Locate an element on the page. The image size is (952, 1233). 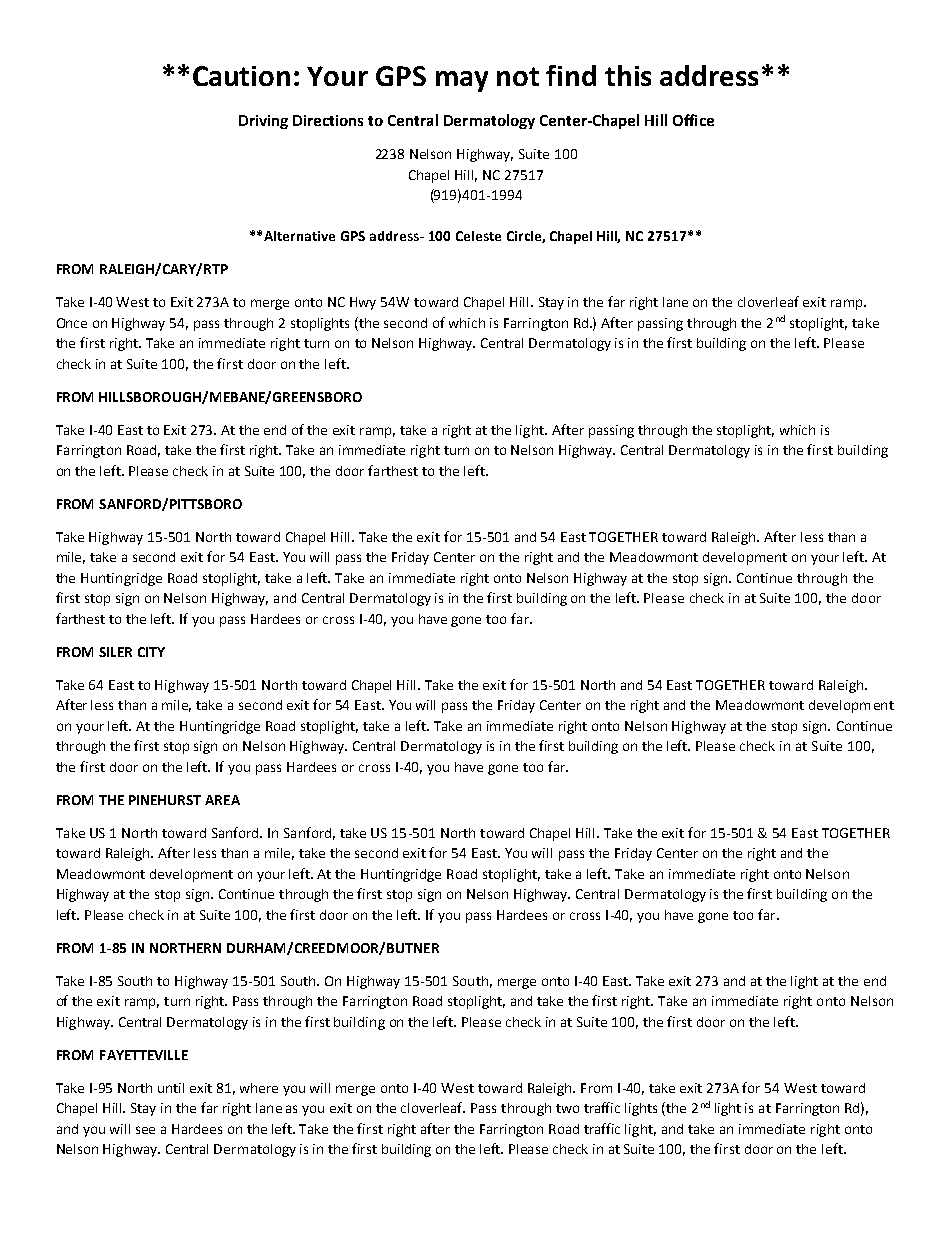
Once is located at coordinates (72, 323).
